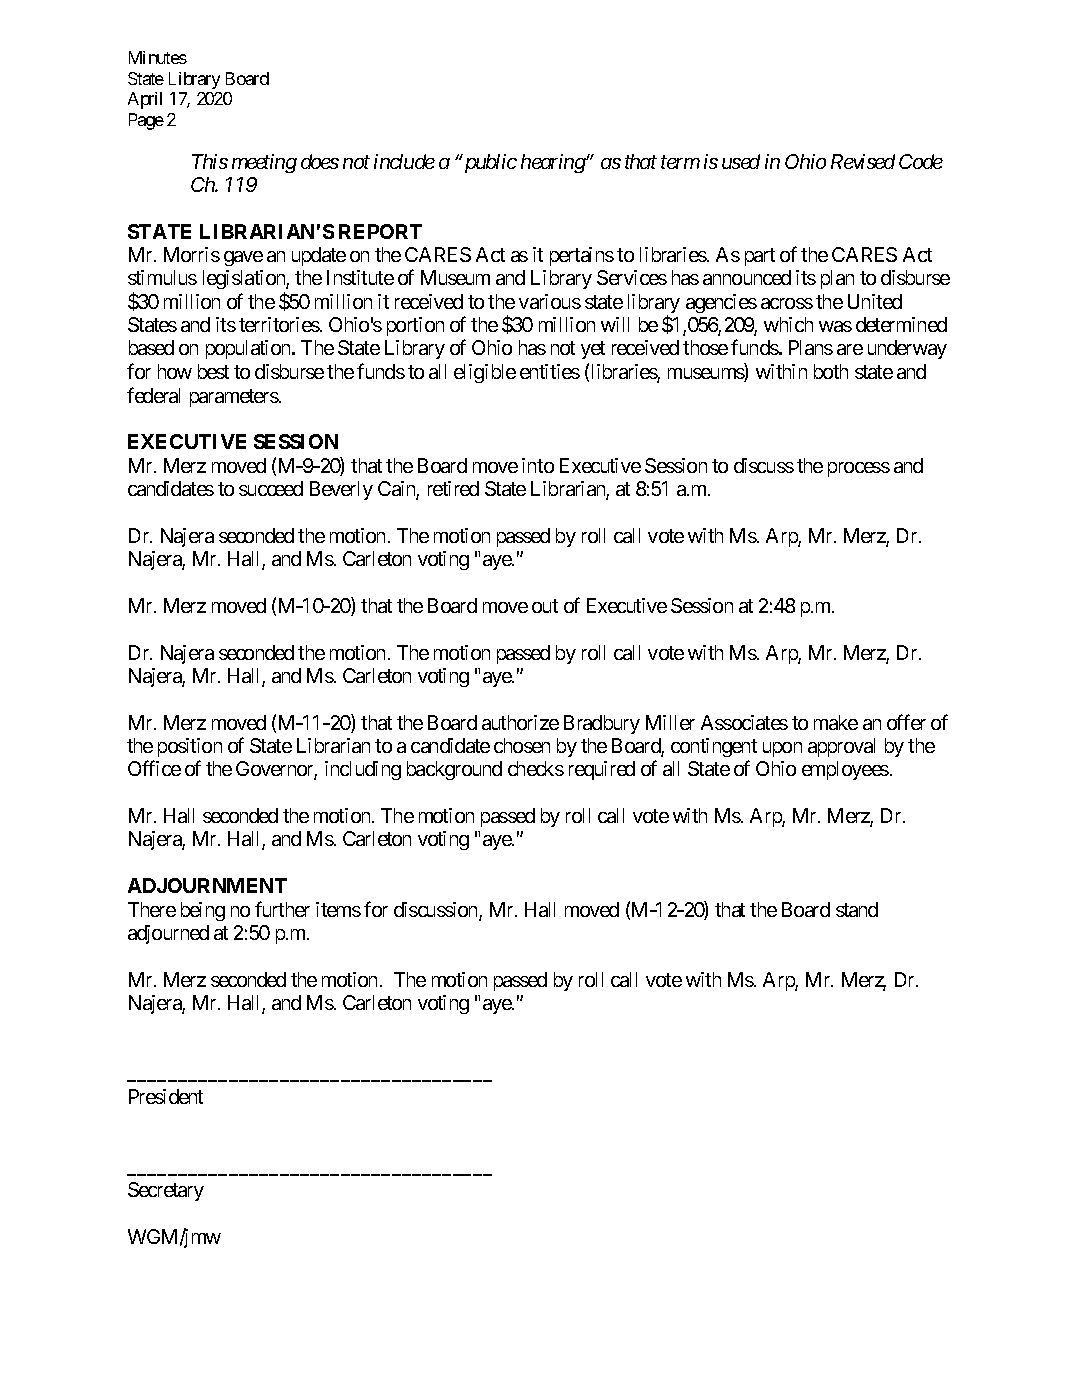  What do you see at coordinates (553, 163) in the screenshot?
I see `hearing` at bounding box center [553, 163].
